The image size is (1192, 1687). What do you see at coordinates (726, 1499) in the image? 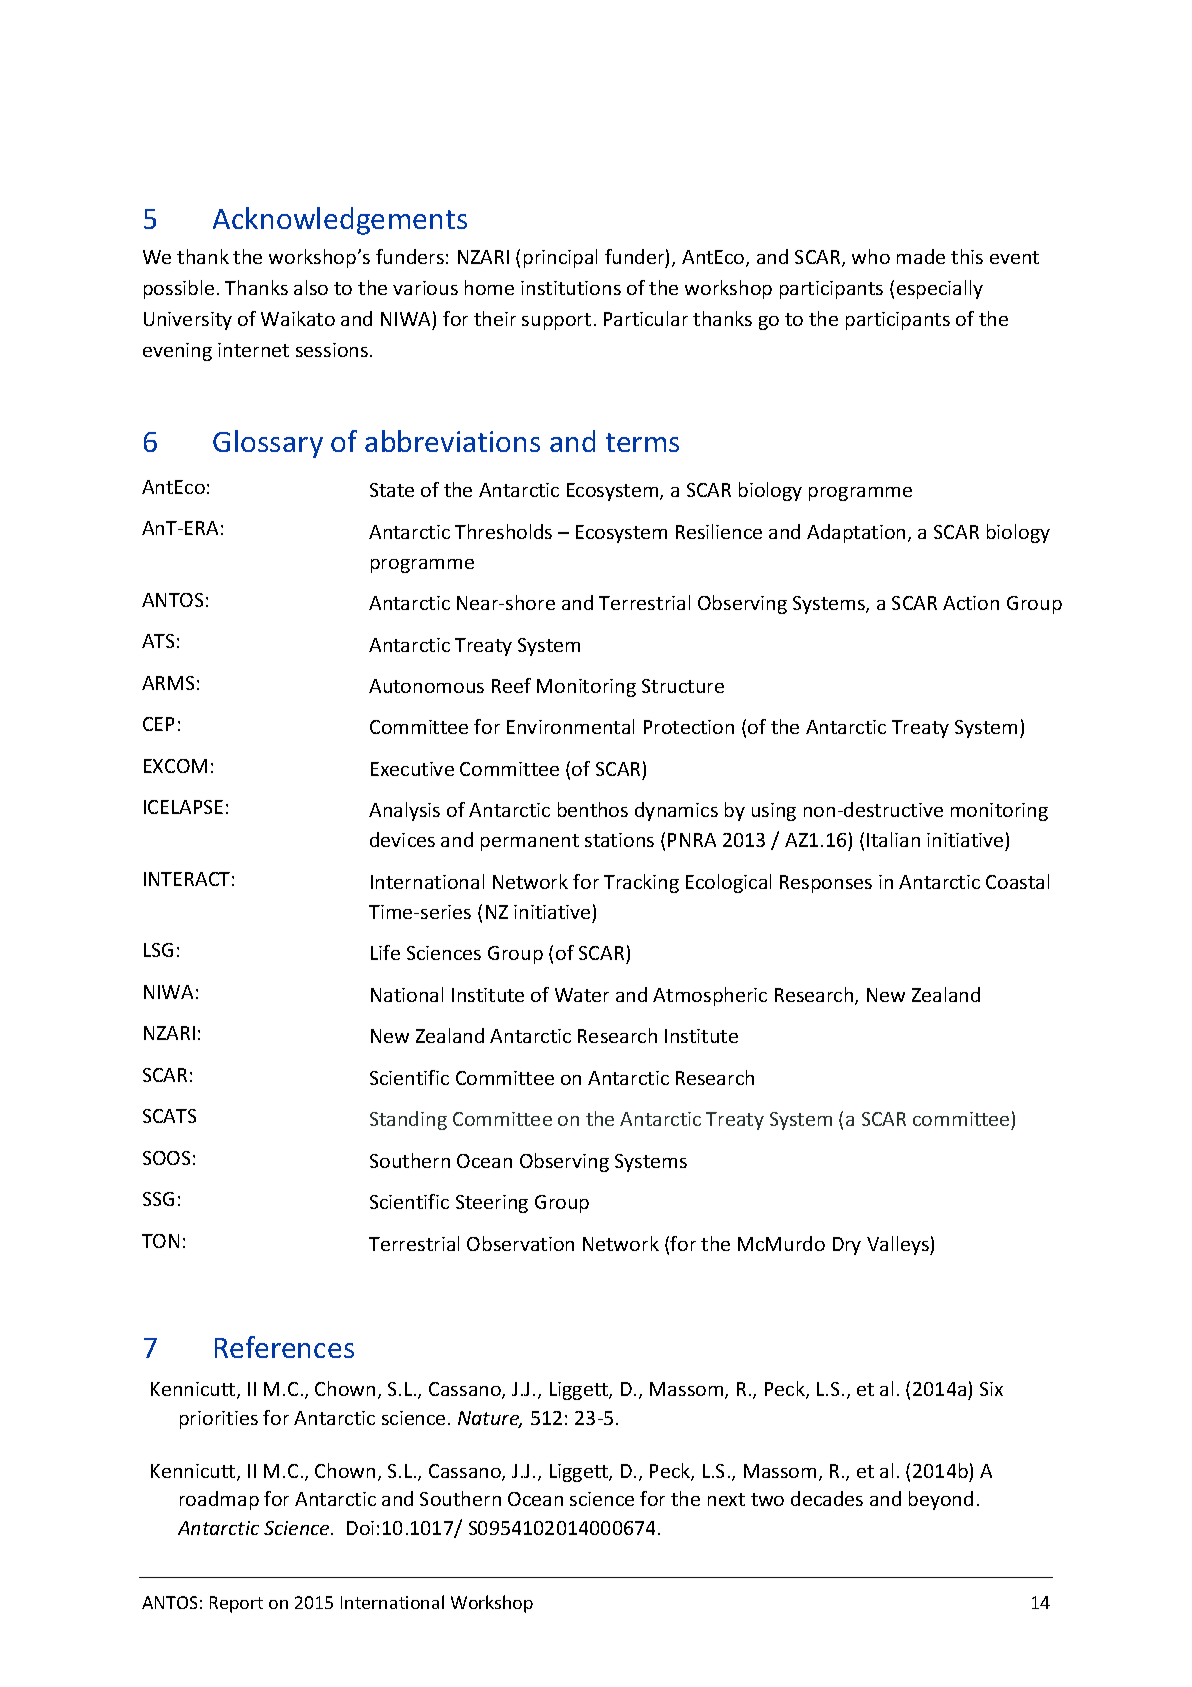
I see `next` at bounding box center [726, 1499].
